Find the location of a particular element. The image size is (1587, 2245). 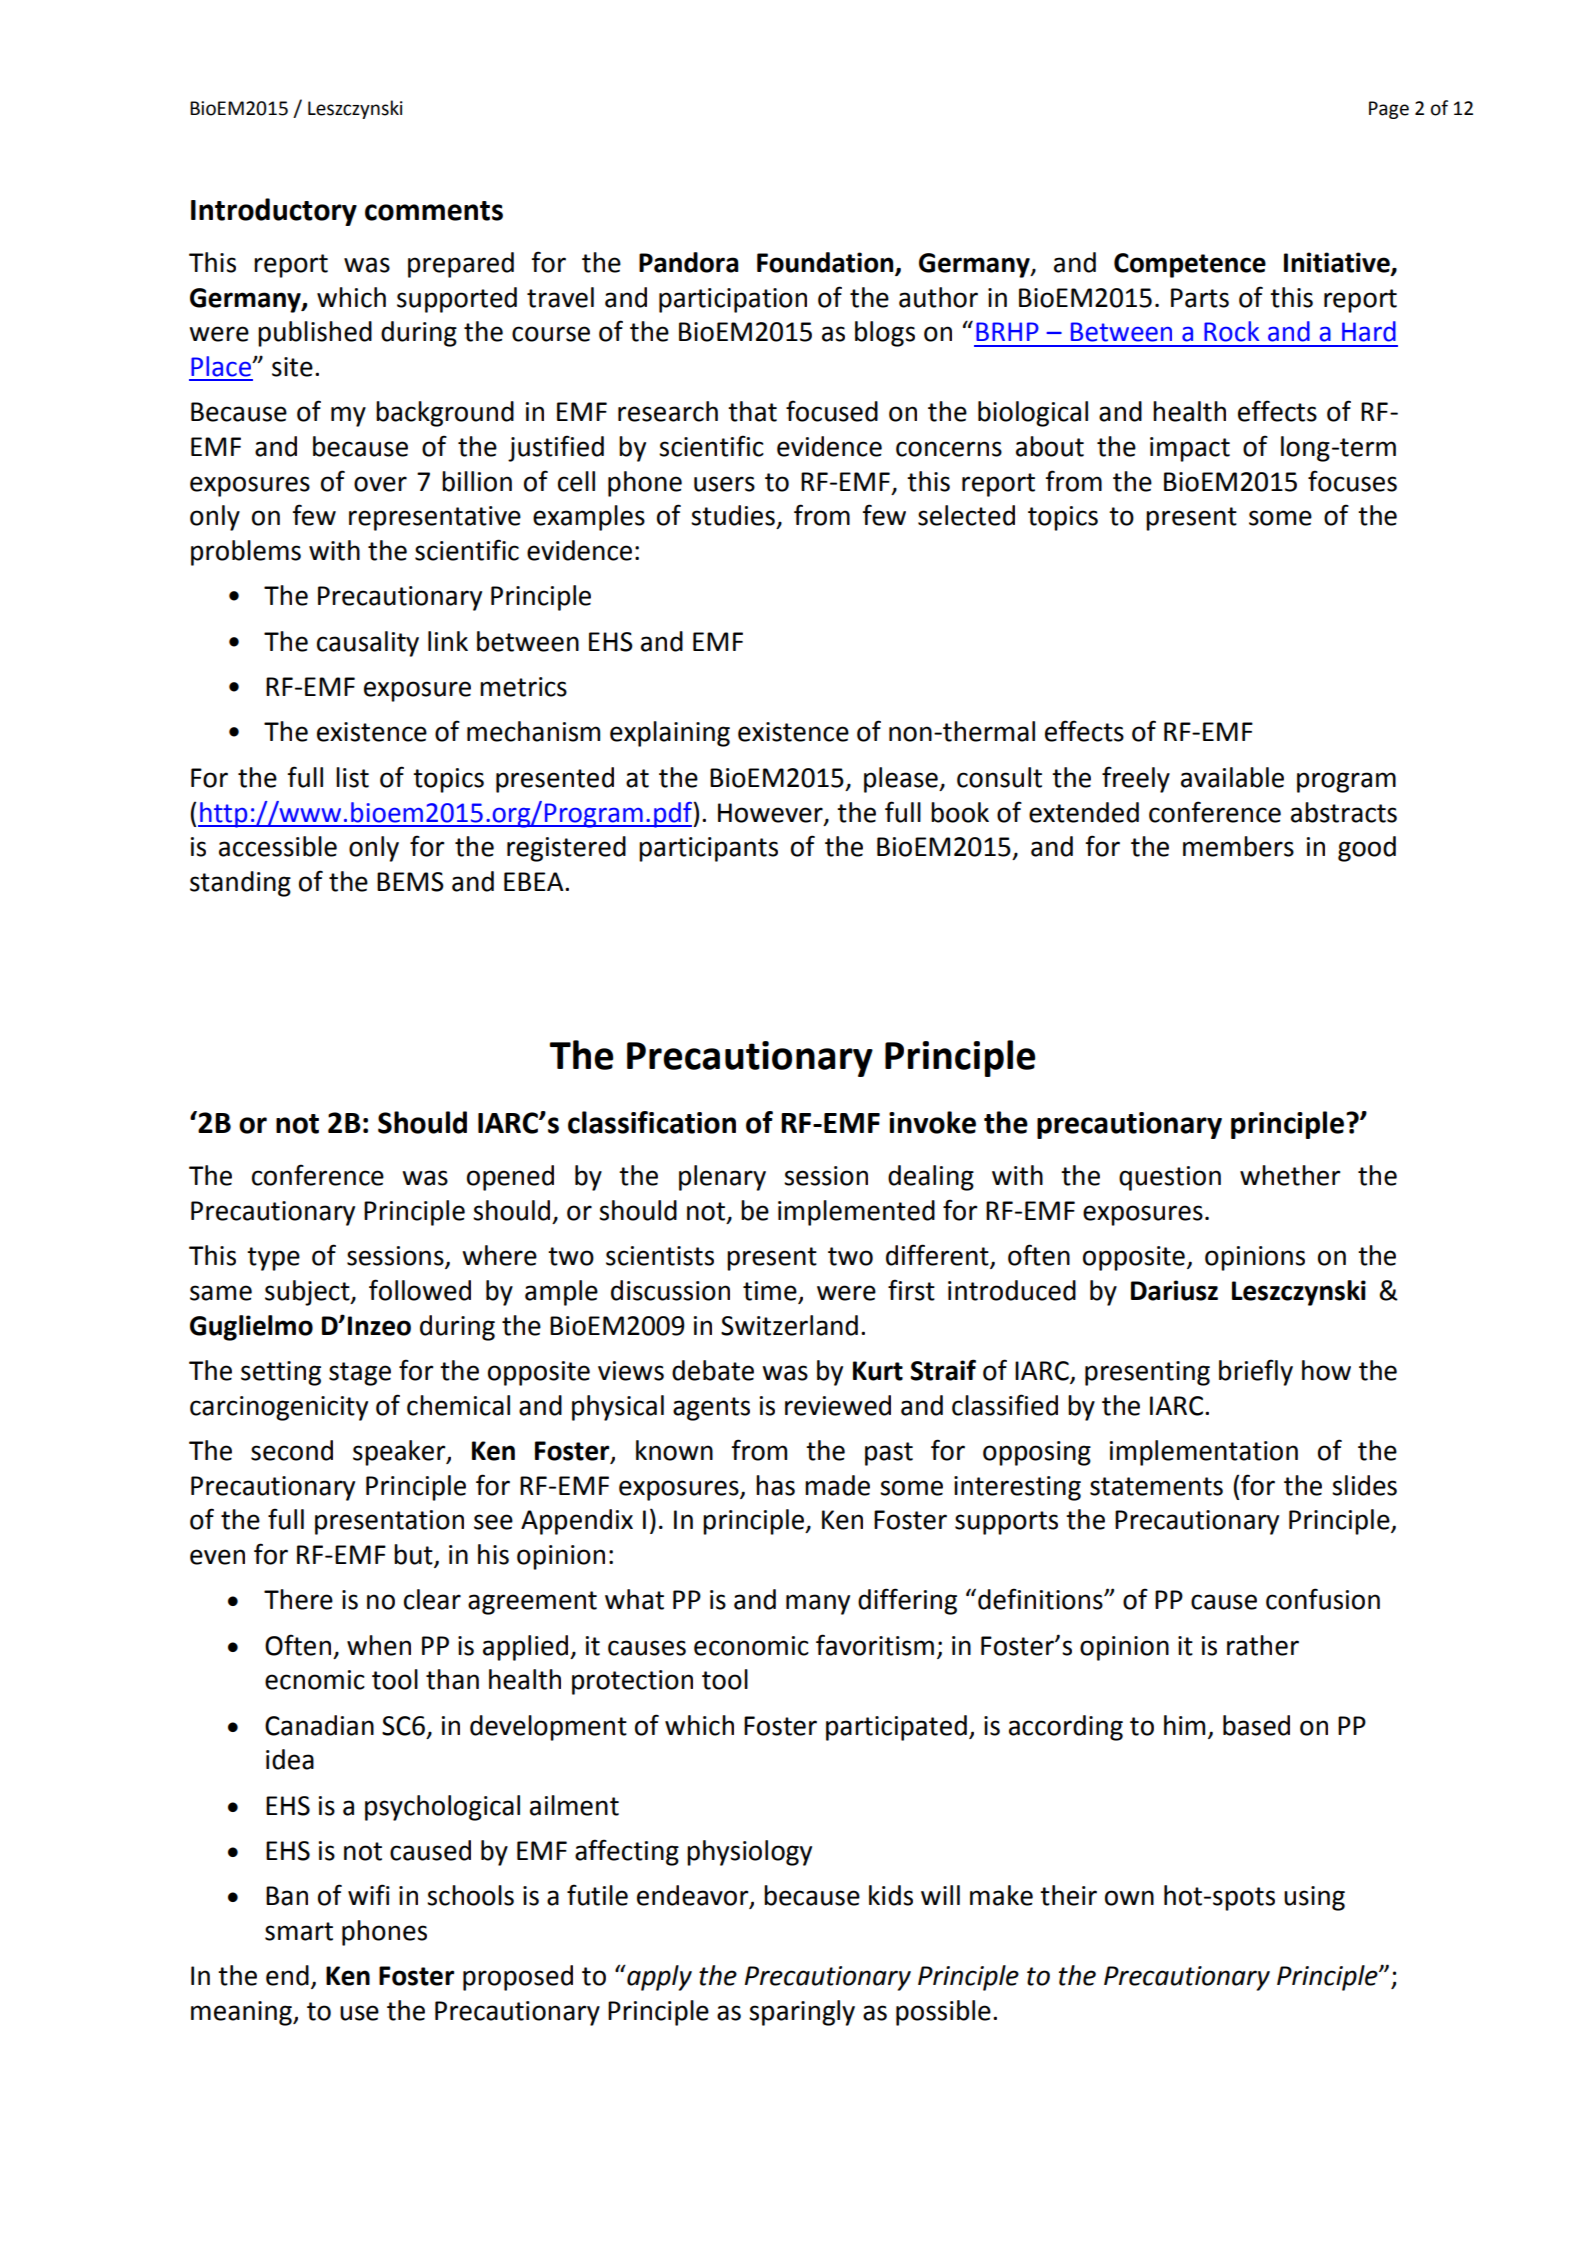

but is located at coordinates (414, 1555).
